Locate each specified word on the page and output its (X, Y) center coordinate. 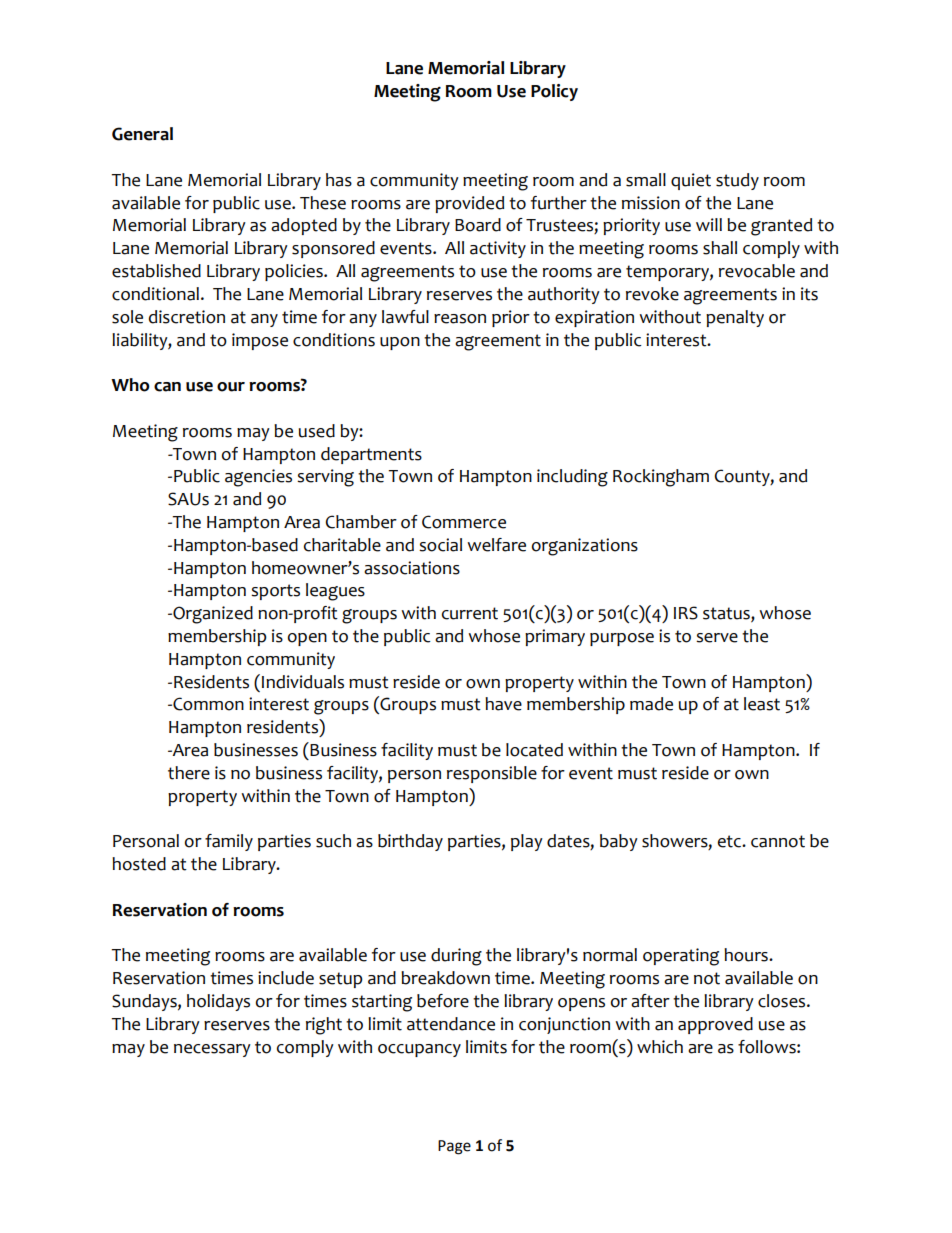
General (142, 134)
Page (454, 1147)
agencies (258, 478)
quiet (691, 181)
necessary (212, 1050)
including (572, 478)
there (189, 773)
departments (371, 455)
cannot (778, 841)
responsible (492, 774)
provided (469, 204)
